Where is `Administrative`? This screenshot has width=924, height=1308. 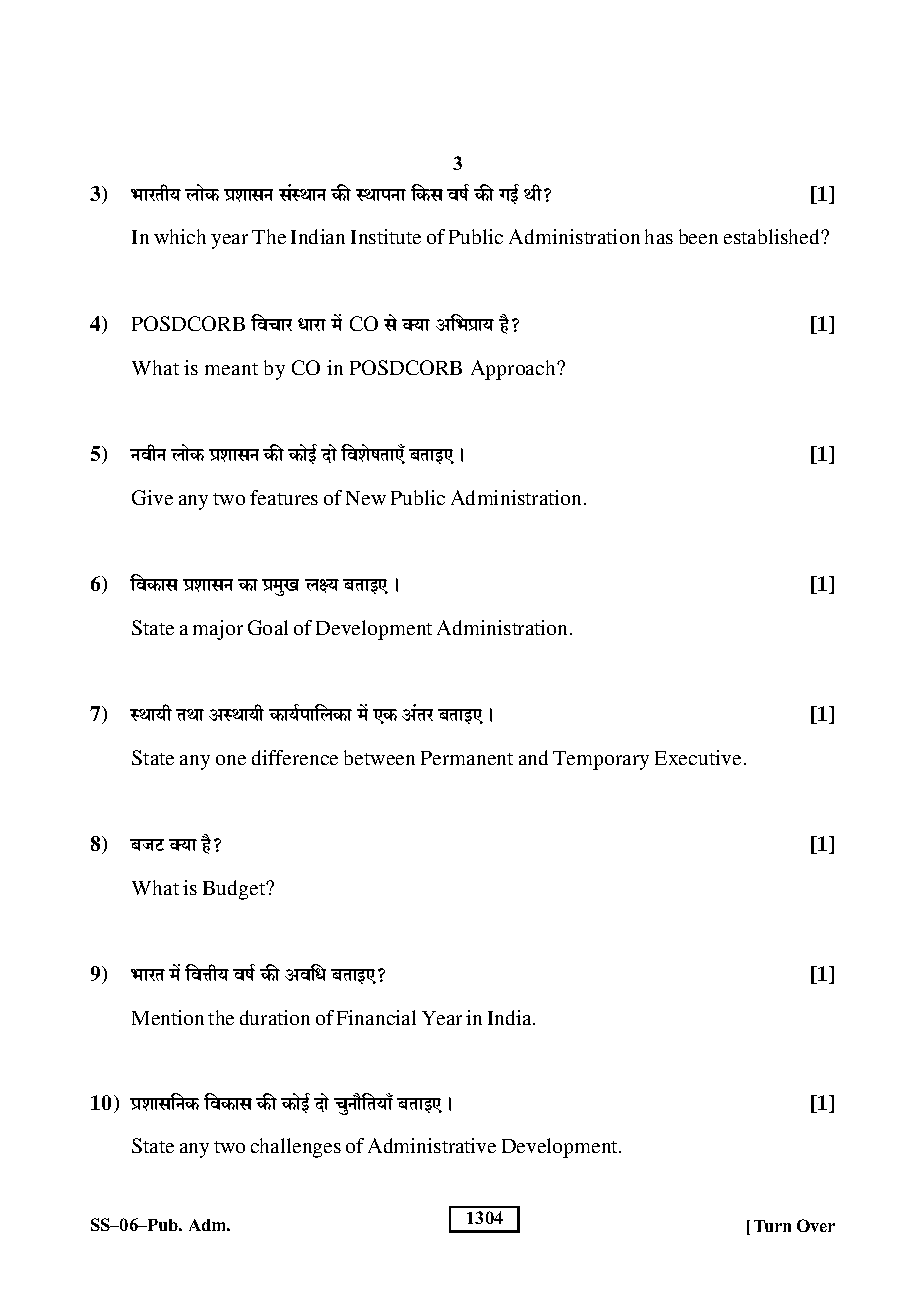
Administrative is located at coordinates (432, 1145).
